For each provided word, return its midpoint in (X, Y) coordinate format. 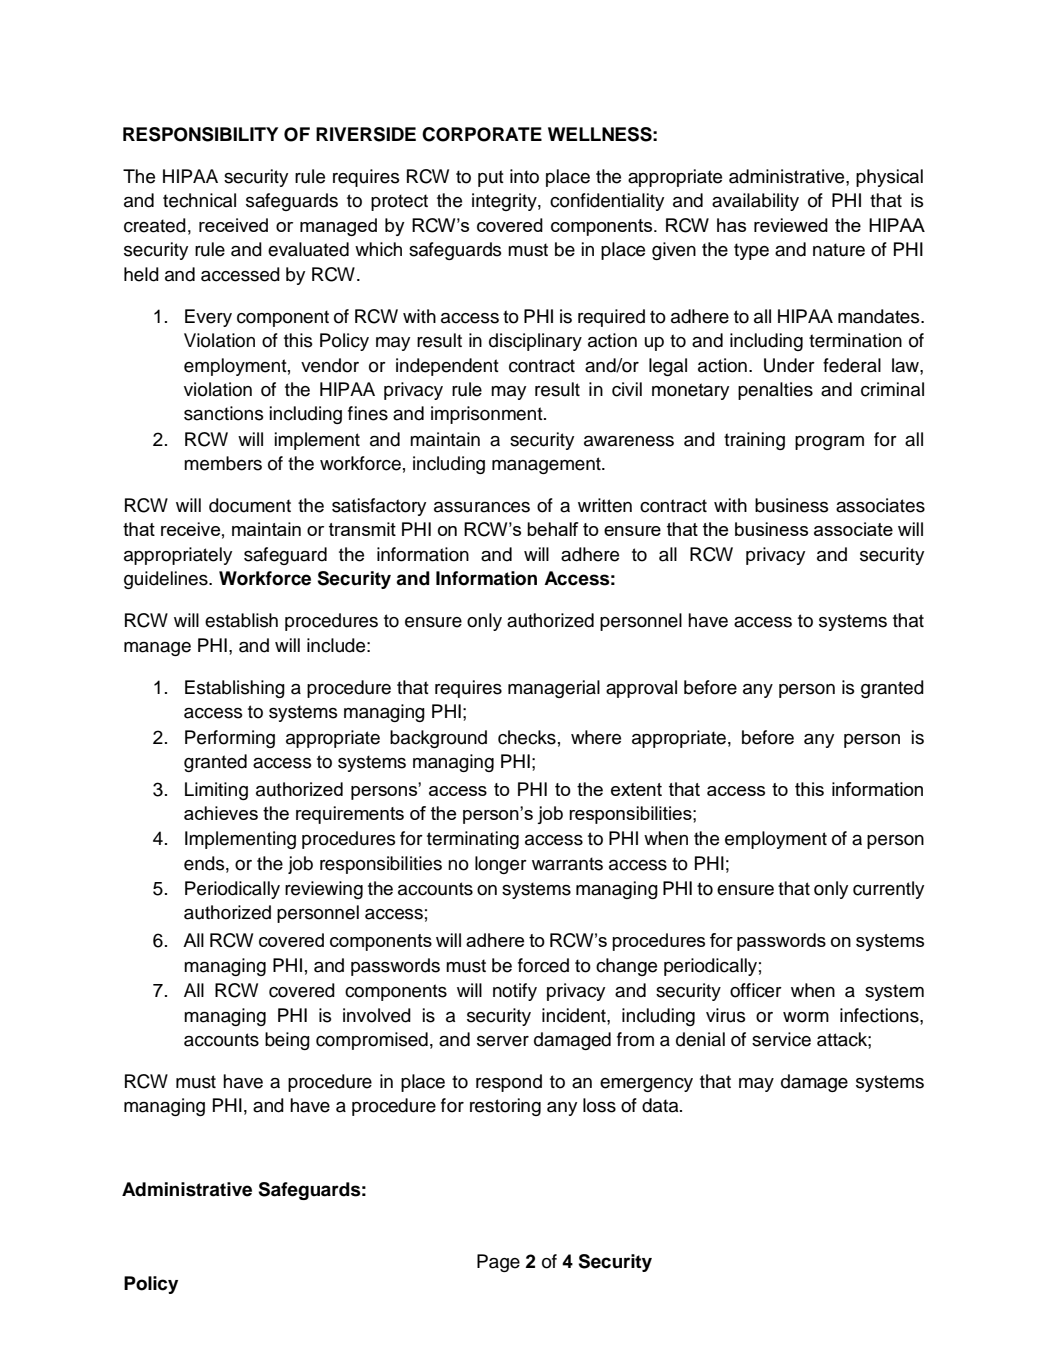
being (287, 1041)
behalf (553, 529)
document (250, 505)
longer (501, 865)
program (829, 443)
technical (199, 200)
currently (888, 890)
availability (755, 202)
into (524, 176)
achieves (221, 813)
